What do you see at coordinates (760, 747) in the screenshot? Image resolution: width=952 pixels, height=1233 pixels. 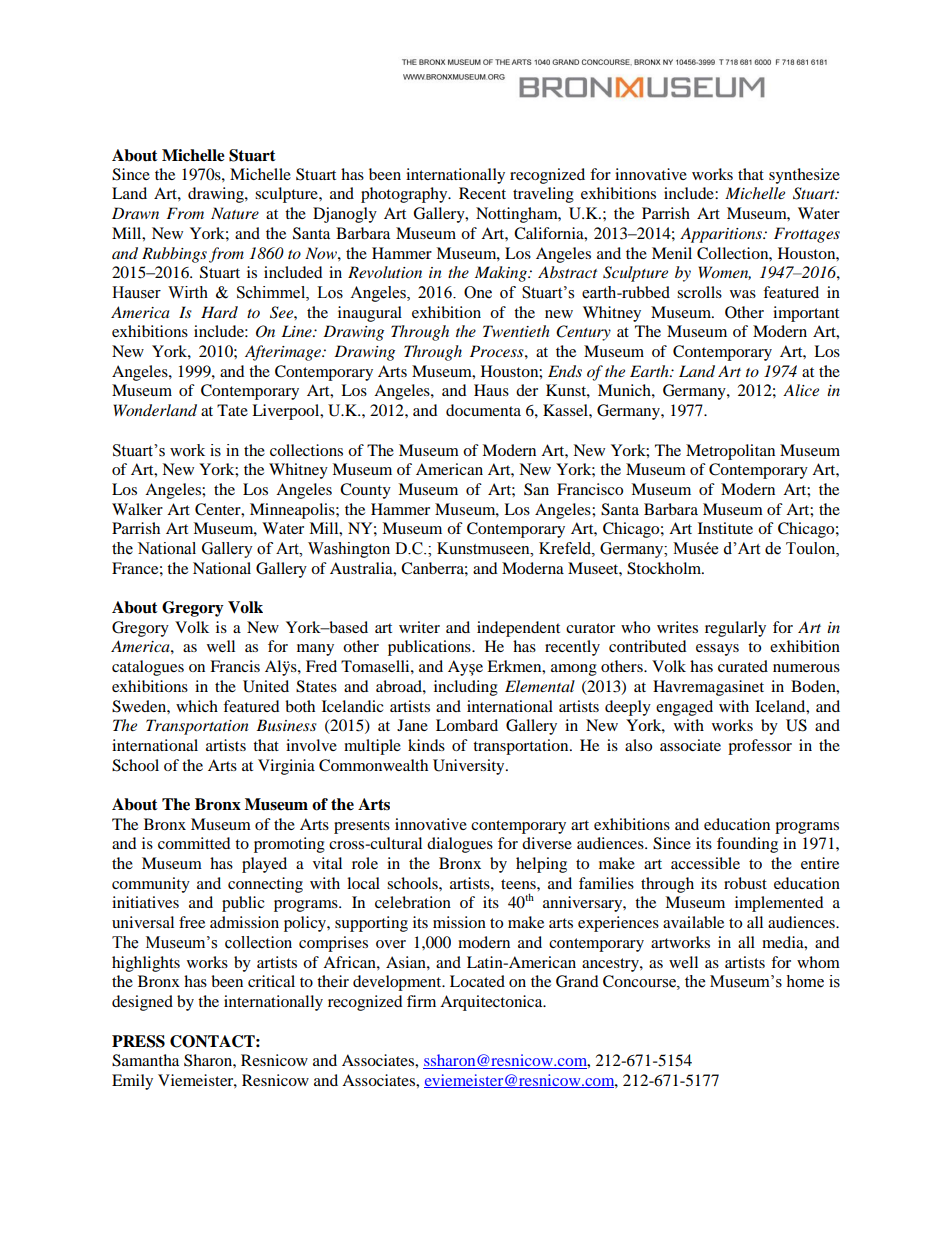 I see `professor` at bounding box center [760, 747].
